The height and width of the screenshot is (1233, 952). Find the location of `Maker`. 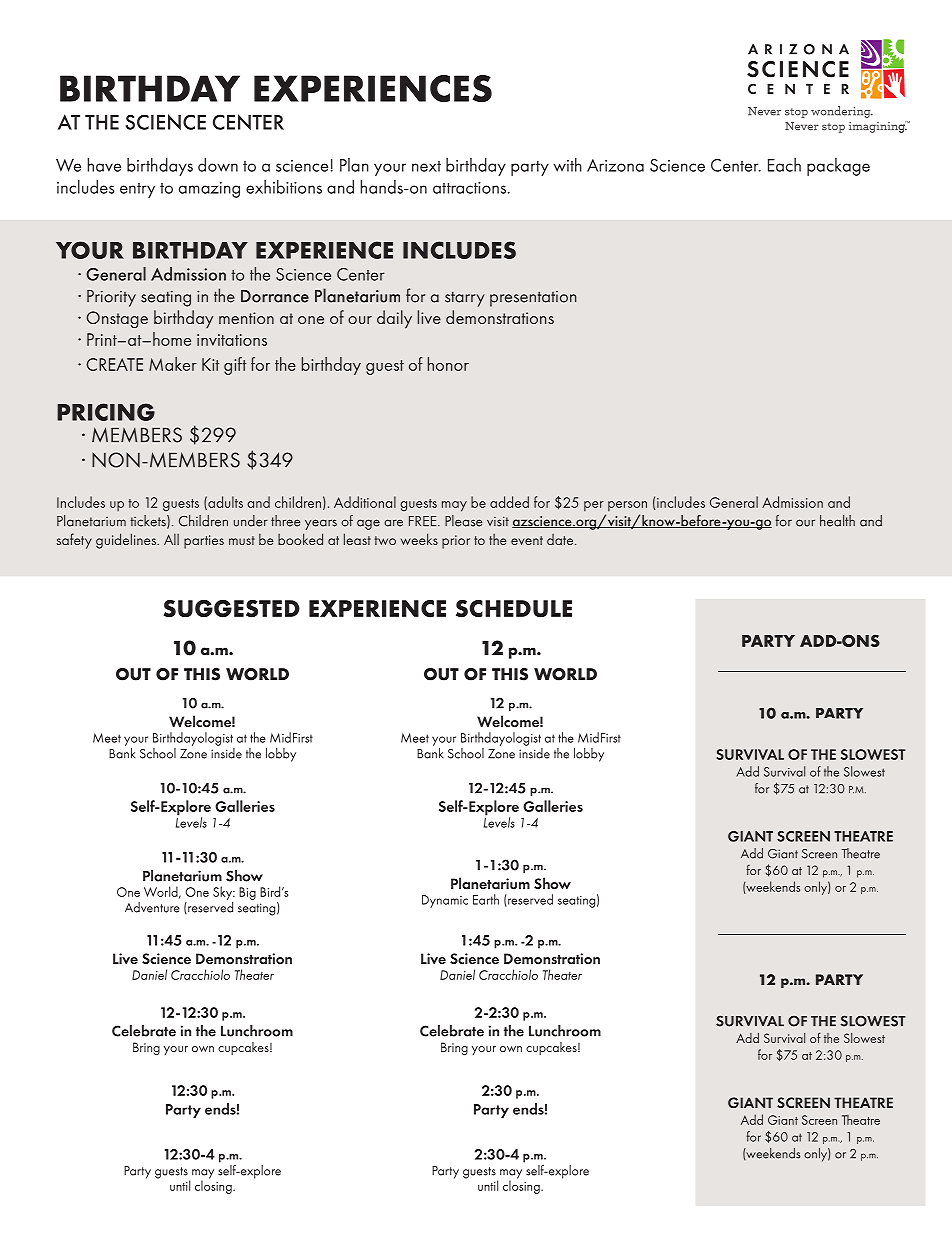

Maker is located at coordinates (173, 364).
